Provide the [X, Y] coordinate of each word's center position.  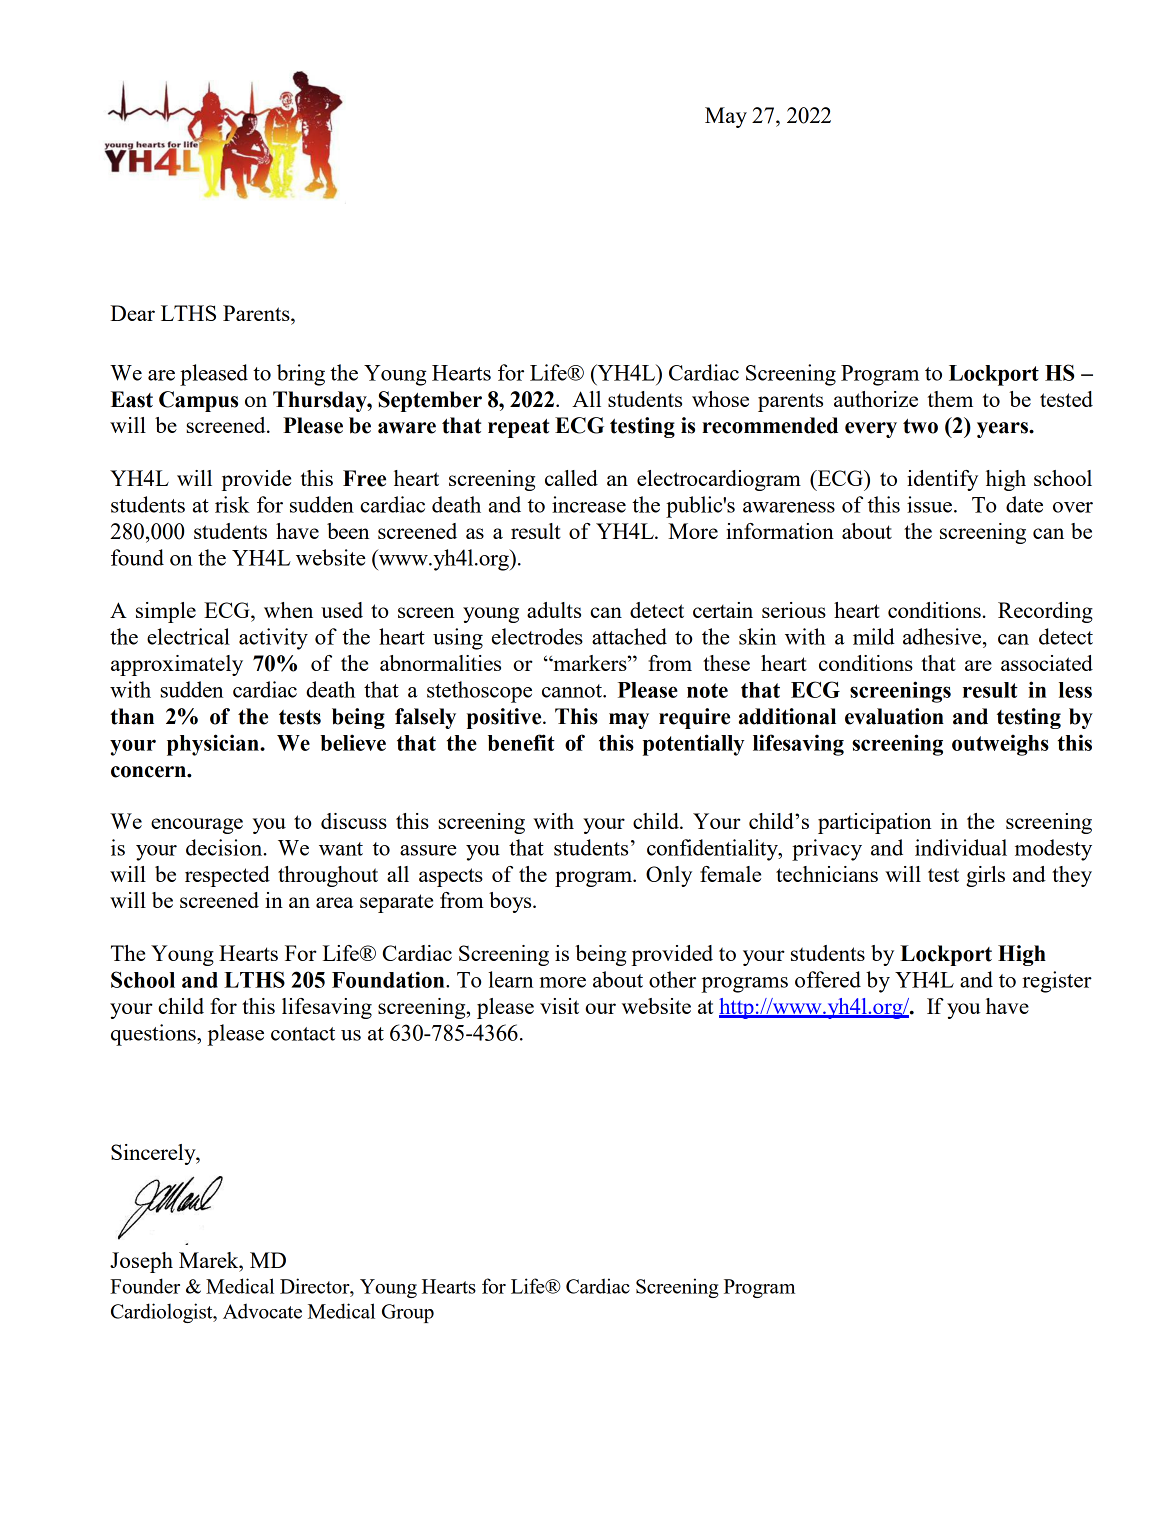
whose [720, 399]
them [950, 399]
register [1057, 982]
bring [301, 375]
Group [408, 1313]
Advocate [262, 1311]
